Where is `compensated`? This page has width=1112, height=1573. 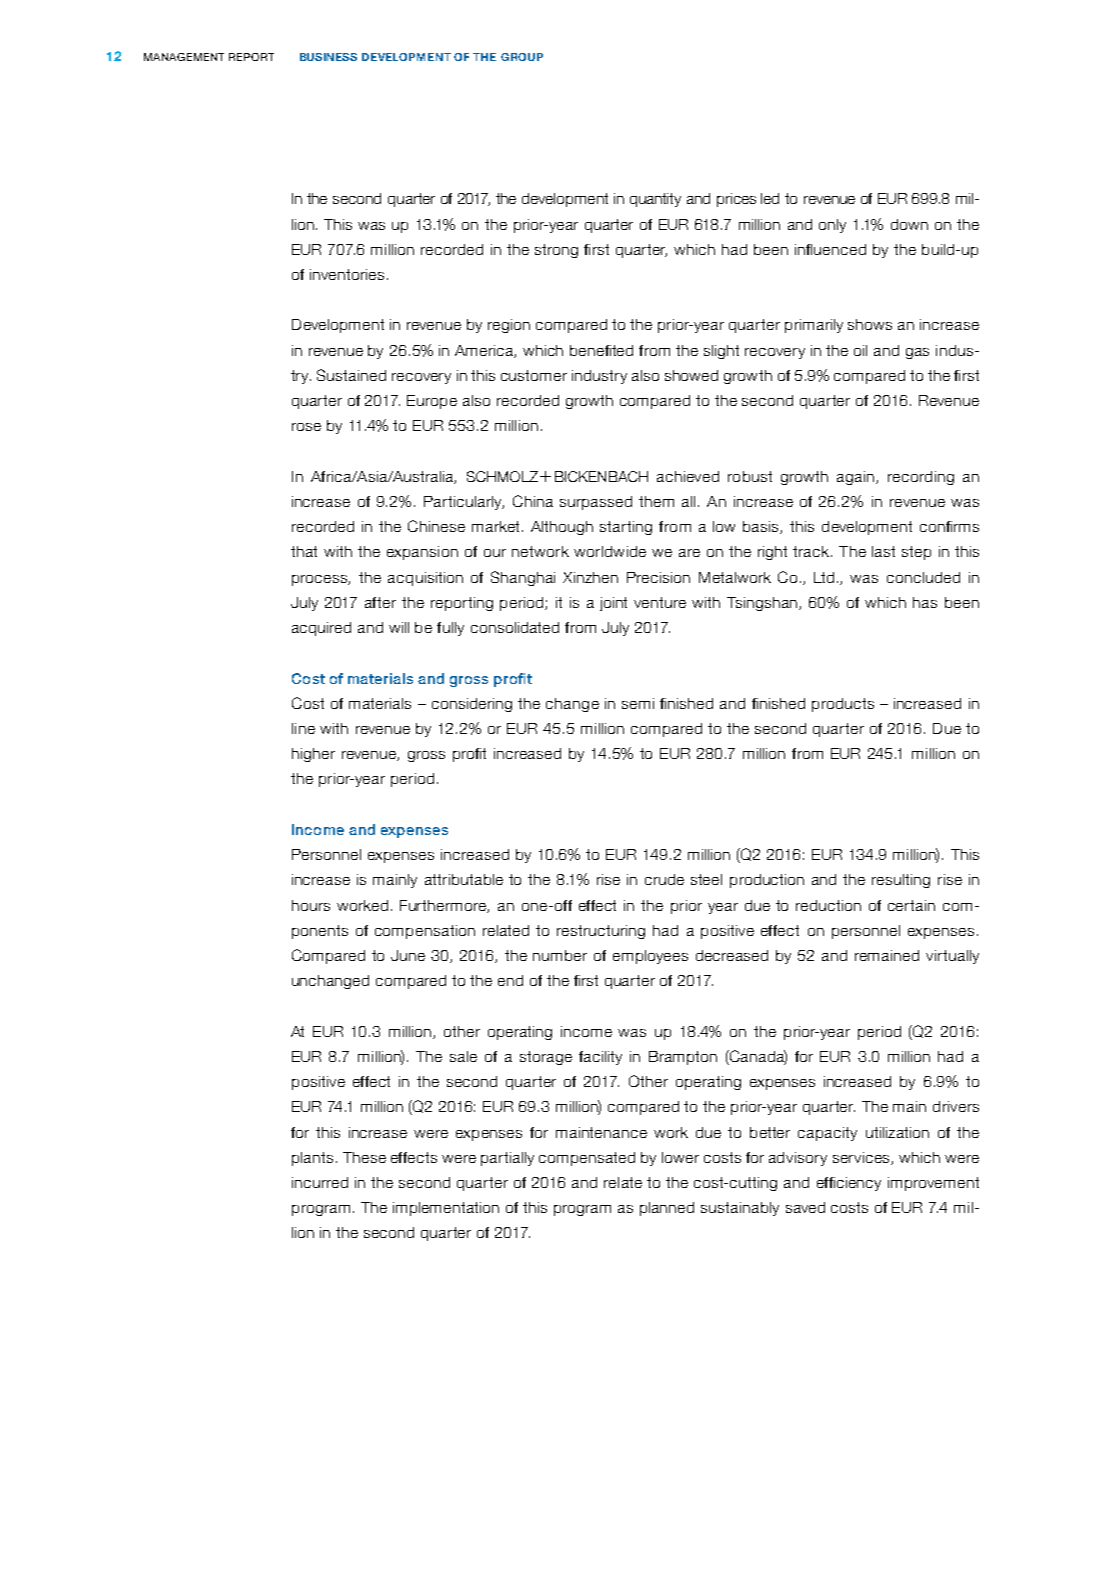 compensated is located at coordinates (587, 1159).
